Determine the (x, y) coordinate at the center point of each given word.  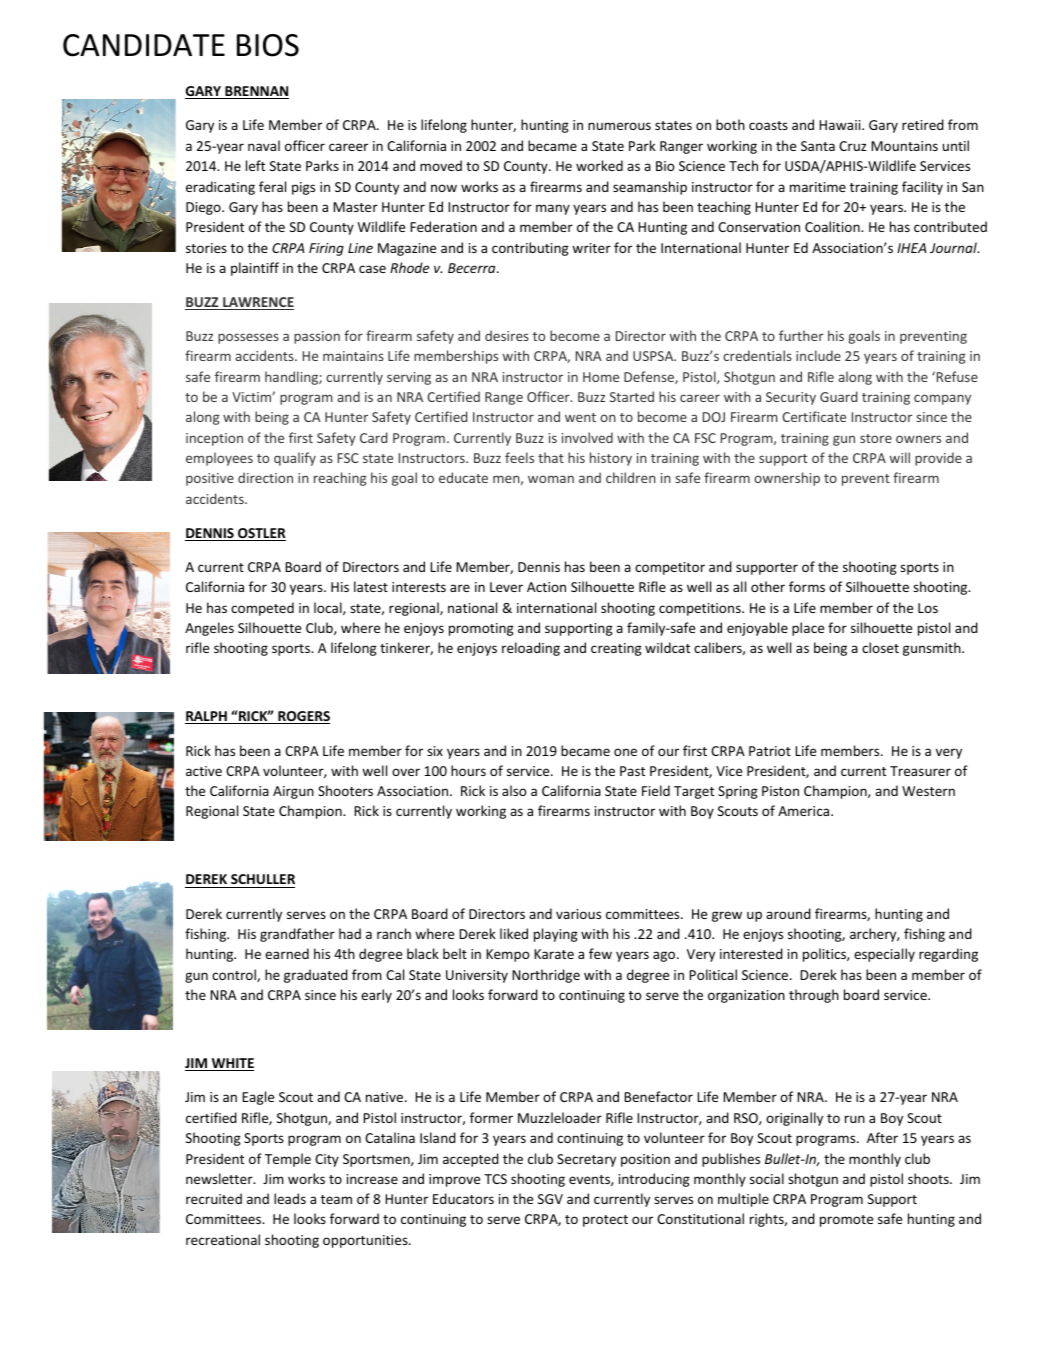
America (805, 811)
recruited (214, 1198)
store (876, 438)
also (514, 790)
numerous (619, 126)
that (551, 457)
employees (219, 459)
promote (846, 1221)
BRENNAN (256, 92)
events (590, 1180)
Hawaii (841, 125)
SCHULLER (262, 881)
